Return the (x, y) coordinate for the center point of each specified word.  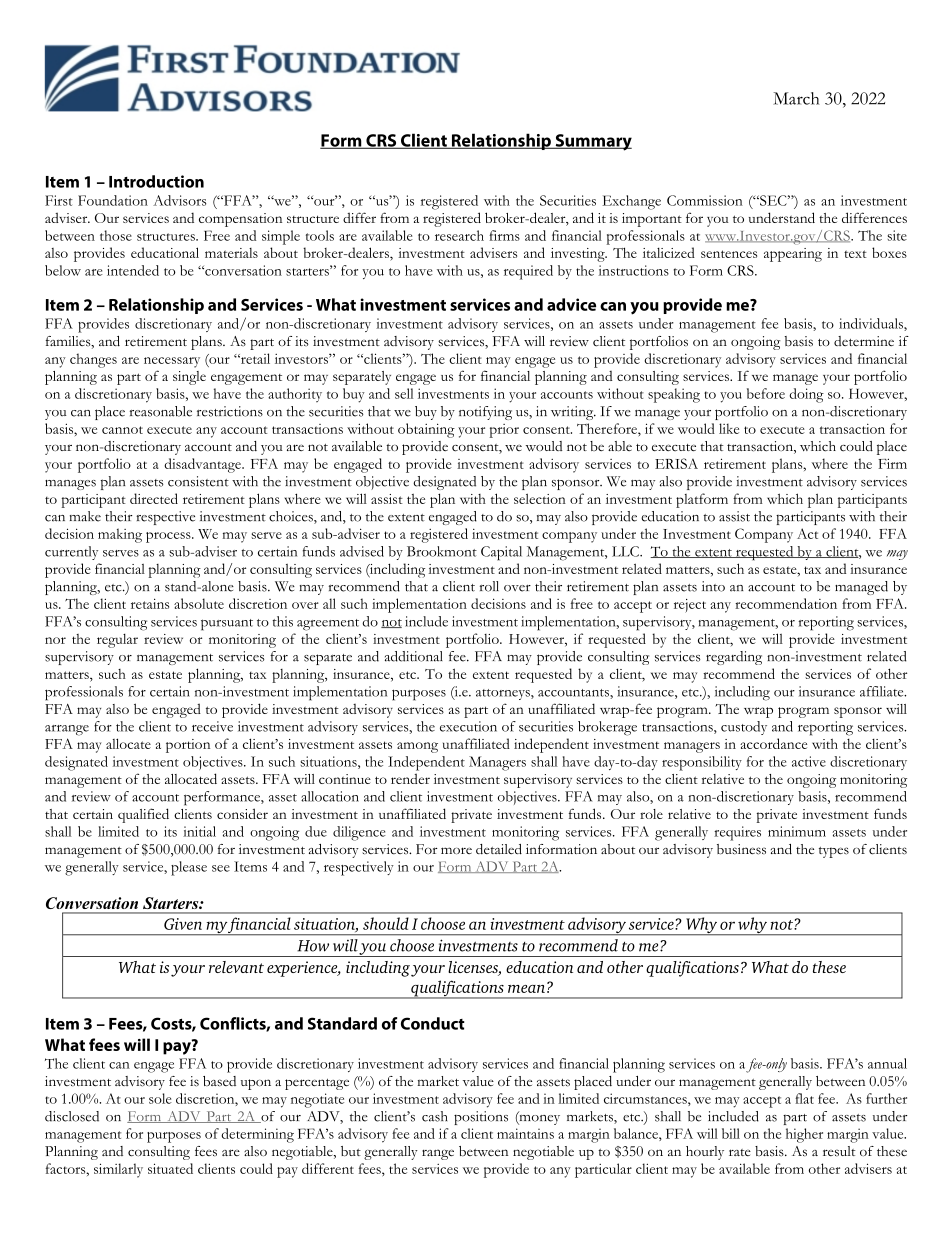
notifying (485, 413)
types (834, 852)
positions (481, 1118)
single (189, 378)
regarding (734, 658)
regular (117, 641)
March (796, 98)
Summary (592, 142)
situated (170, 1168)
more (456, 850)
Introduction (156, 181)
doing (806, 395)
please (189, 868)
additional (414, 656)
